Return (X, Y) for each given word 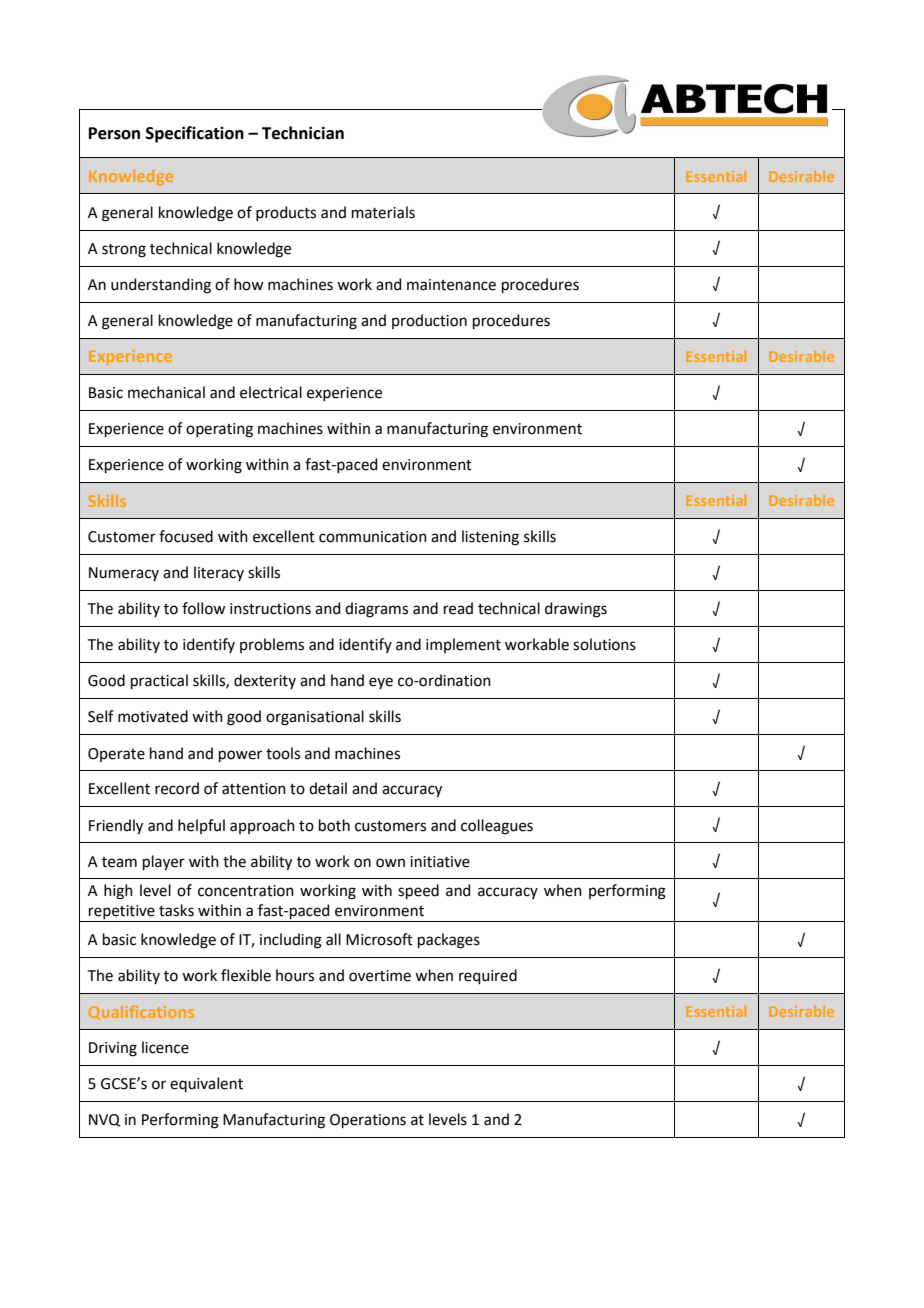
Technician (303, 133)
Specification (195, 134)
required (488, 976)
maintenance (451, 285)
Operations (368, 1121)
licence (165, 1047)
